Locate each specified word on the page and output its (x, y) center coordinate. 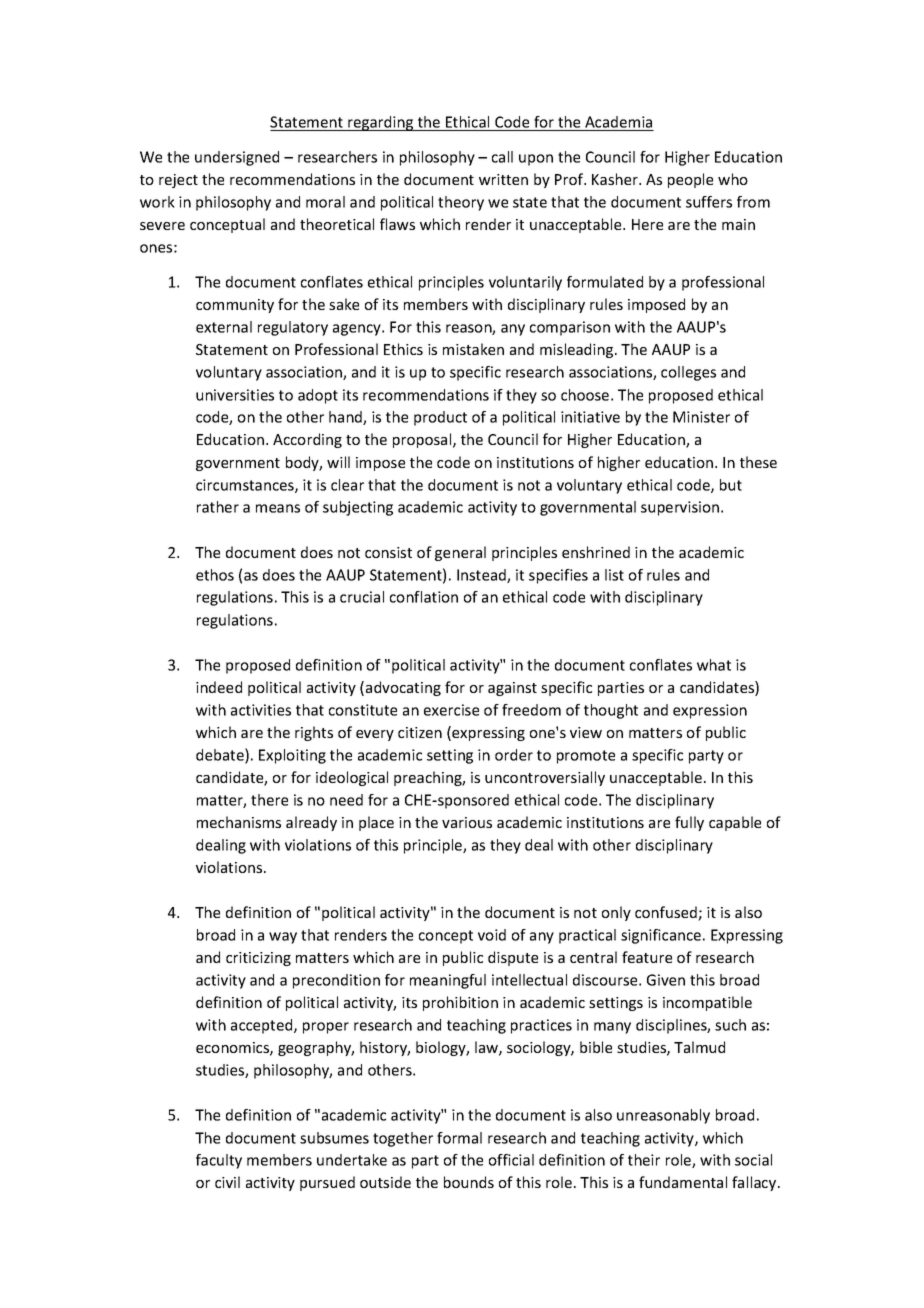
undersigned (237, 158)
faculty (219, 1161)
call (502, 157)
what (714, 665)
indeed (219, 687)
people (690, 180)
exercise (451, 710)
